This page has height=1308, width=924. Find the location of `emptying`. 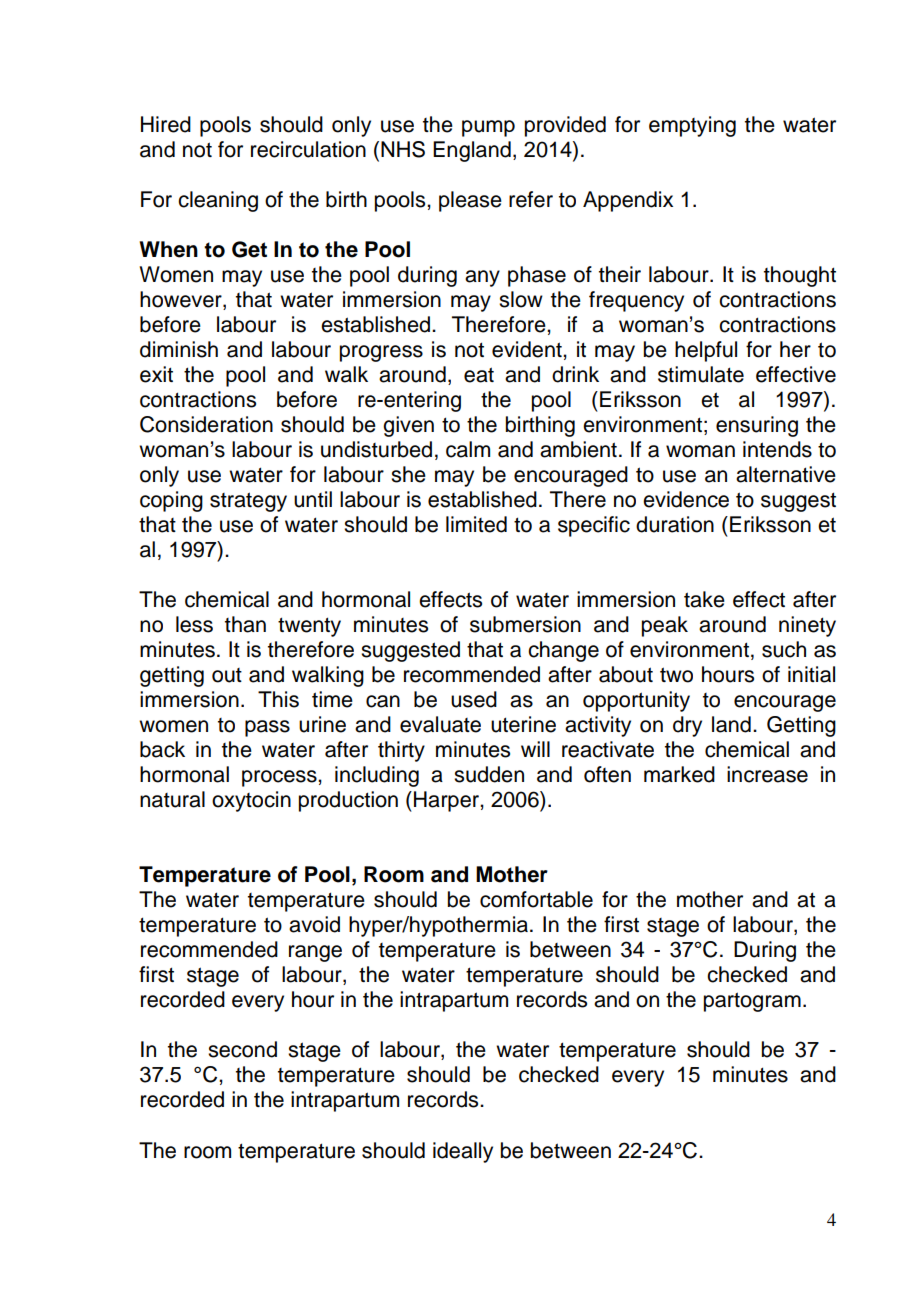

emptying is located at coordinates (692, 126).
